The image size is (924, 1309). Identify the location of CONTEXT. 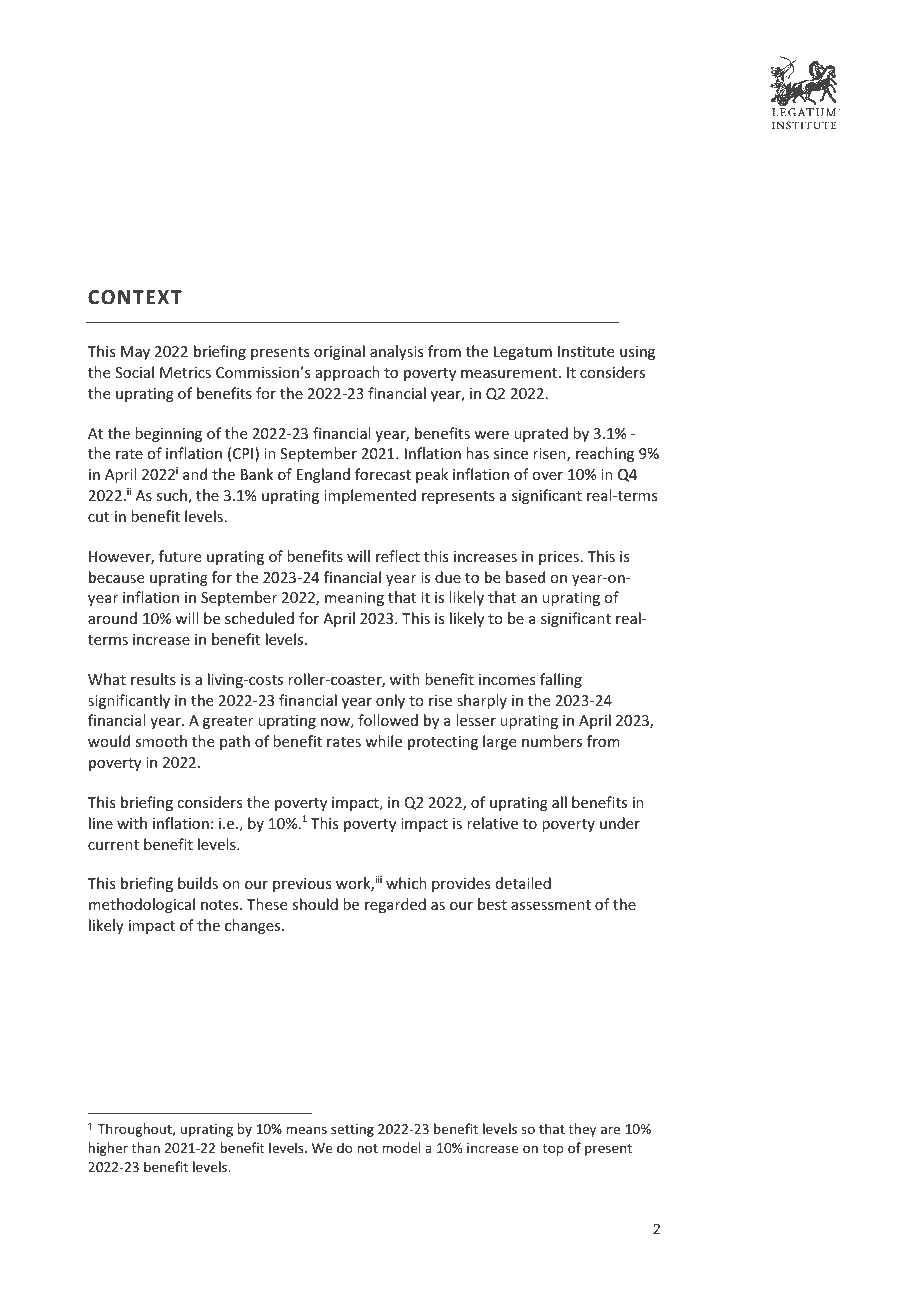
(135, 297).
